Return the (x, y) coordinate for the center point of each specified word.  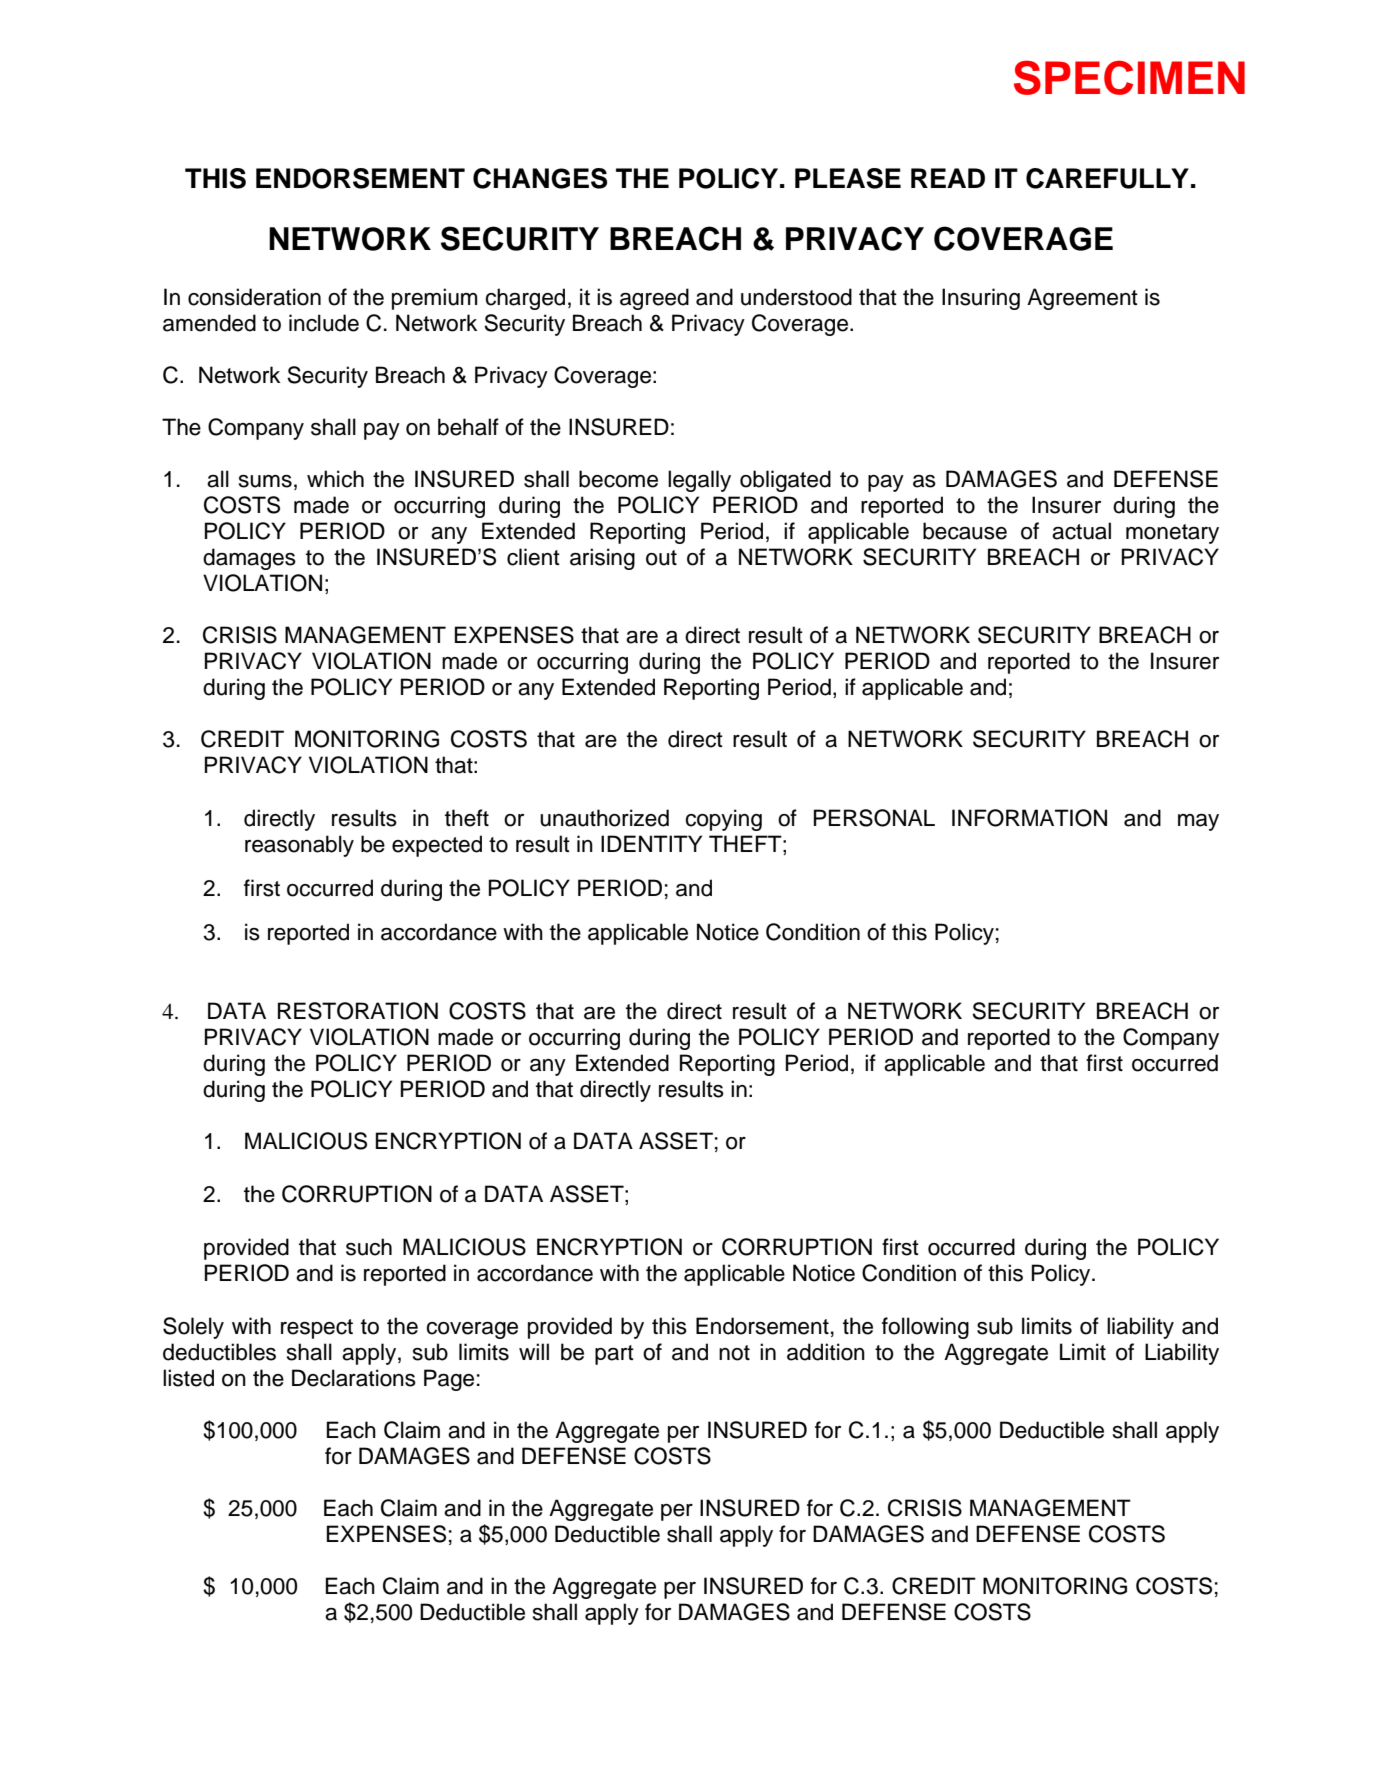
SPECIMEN (1129, 77)
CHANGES (540, 178)
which (335, 479)
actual (1081, 531)
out (661, 558)
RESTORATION (358, 1011)
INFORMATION (1029, 818)
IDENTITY (651, 843)
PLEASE (848, 178)
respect (317, 1329)
